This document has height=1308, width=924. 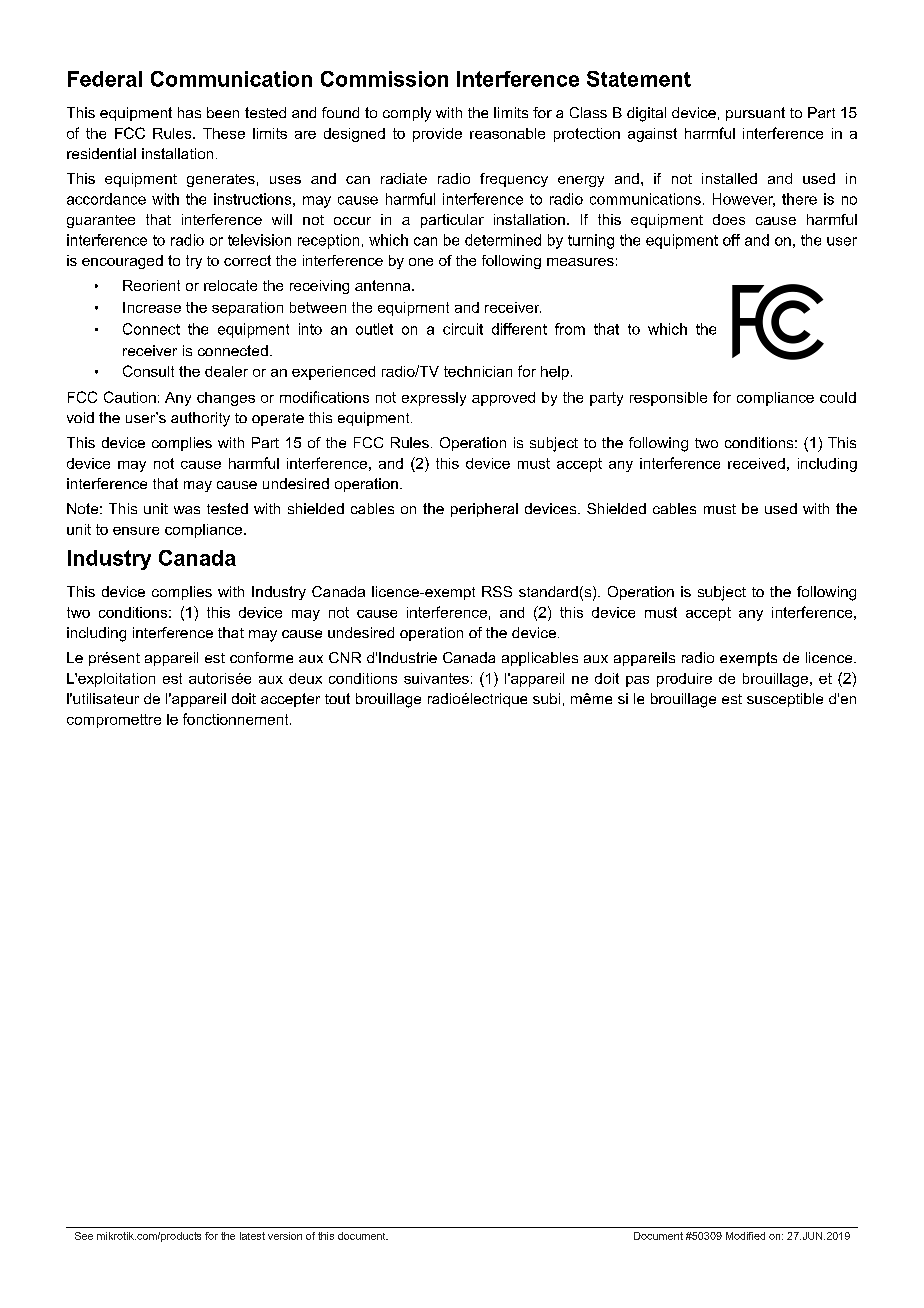 What do you see at coordinates (785, 700) in the document?
I see `susceptible` at bounding box center [785, 700].
